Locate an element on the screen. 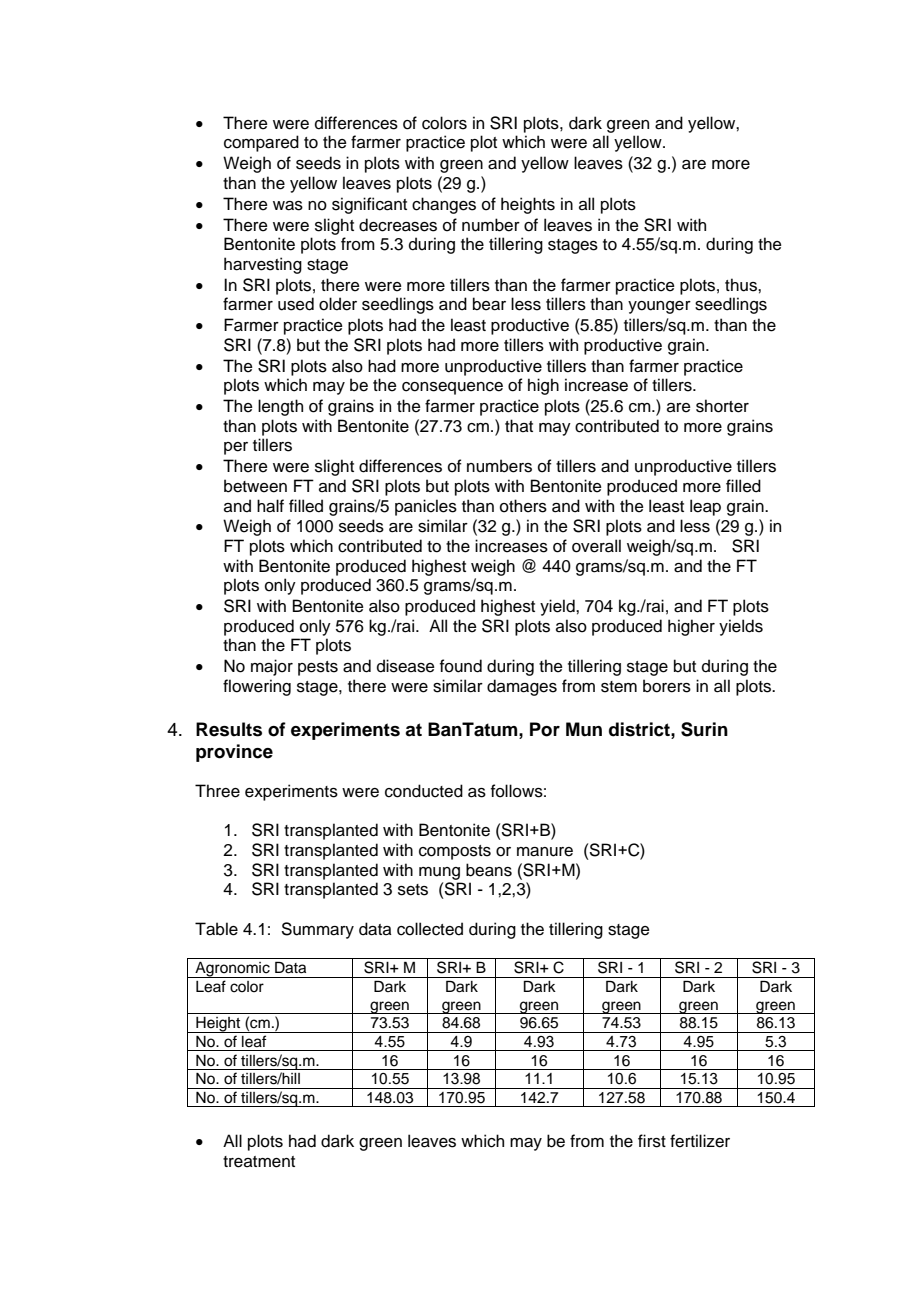 This screenshot has width=924, height=1308. major is located at coordinates (272, 667).
